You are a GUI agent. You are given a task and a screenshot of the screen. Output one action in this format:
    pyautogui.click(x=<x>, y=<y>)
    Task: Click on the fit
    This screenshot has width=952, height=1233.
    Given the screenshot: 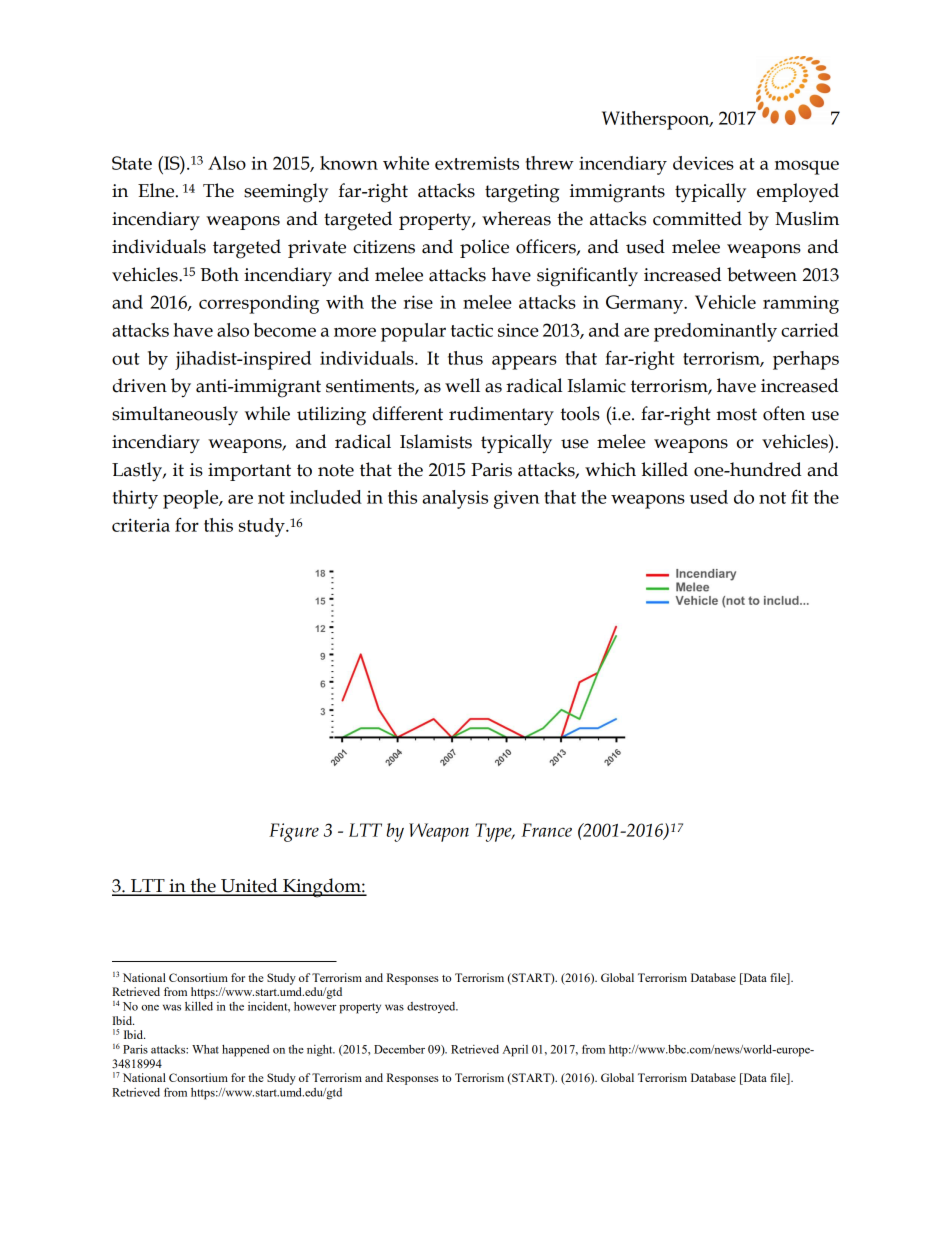 What is the action you would take?
    pyautogui.click(x=799, y=497)
